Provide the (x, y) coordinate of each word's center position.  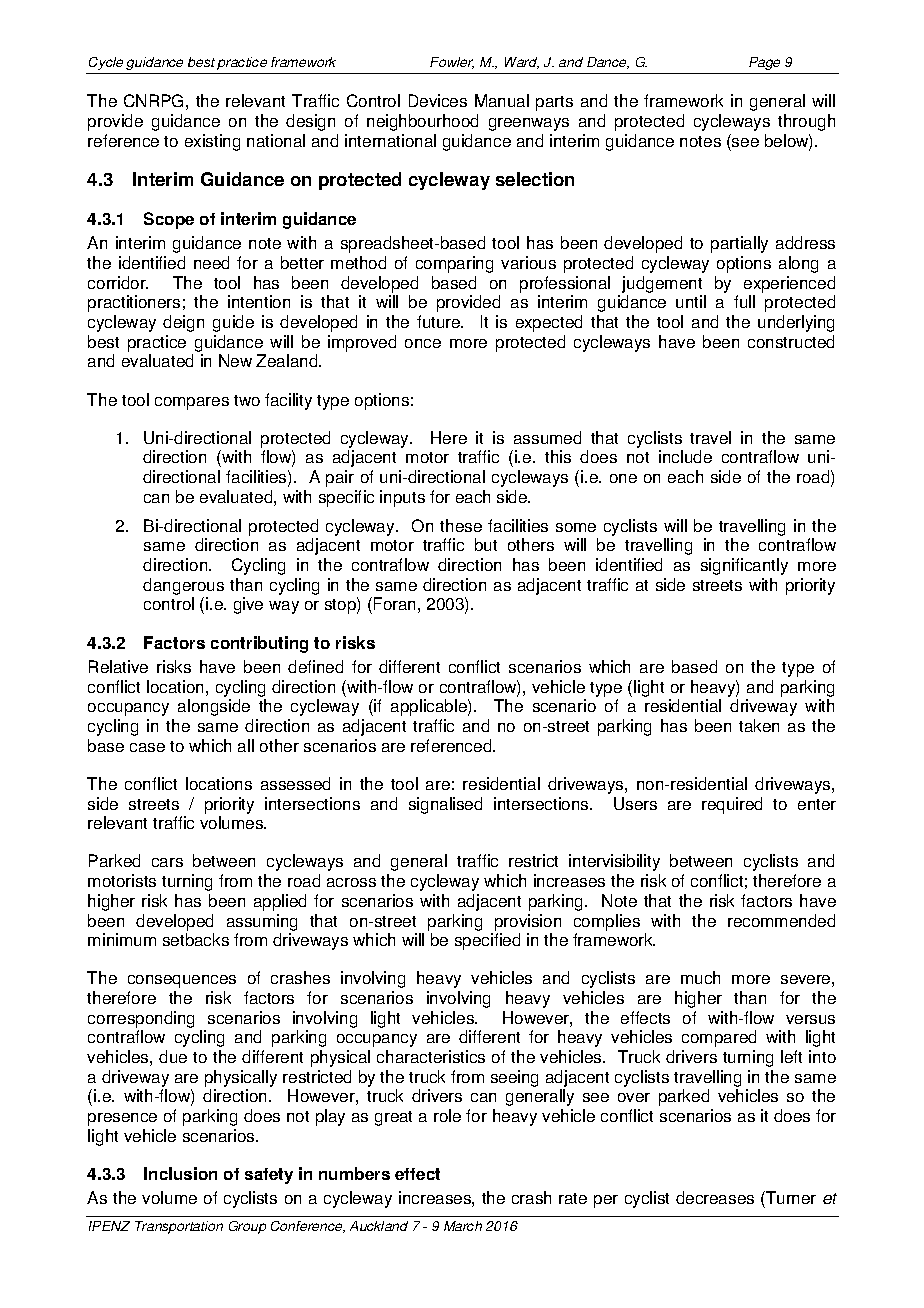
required (732, 805)
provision (528, 922)
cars (167, 862)
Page (764, 63)
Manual (502, 100)
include (685, 456)
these (461, 525)
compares (192, 403)
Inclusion (180, 1173)
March (463, 1226)
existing (212, 142)
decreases (715, 1197)
